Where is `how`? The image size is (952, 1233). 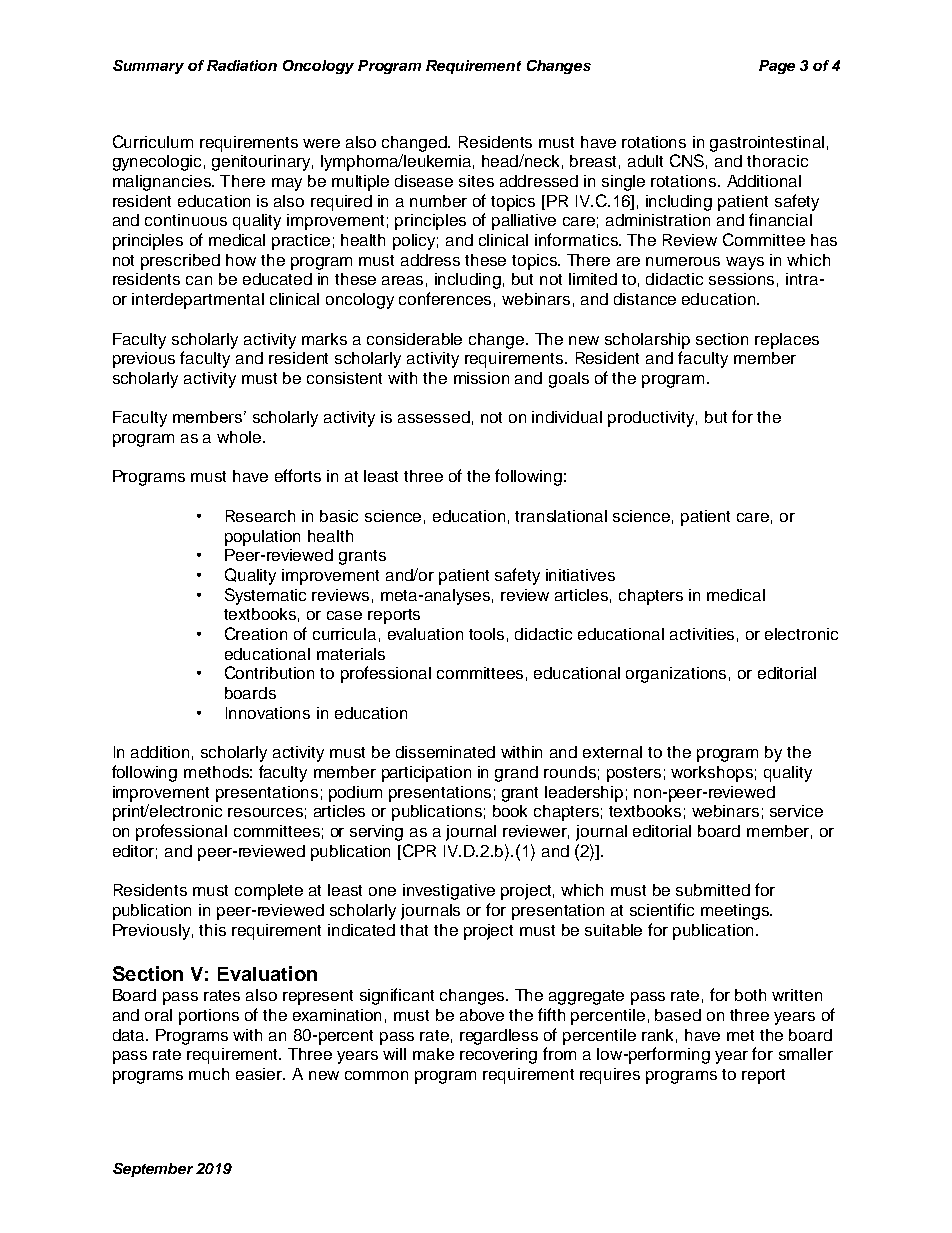
how is located at coordinates (241, 260).
